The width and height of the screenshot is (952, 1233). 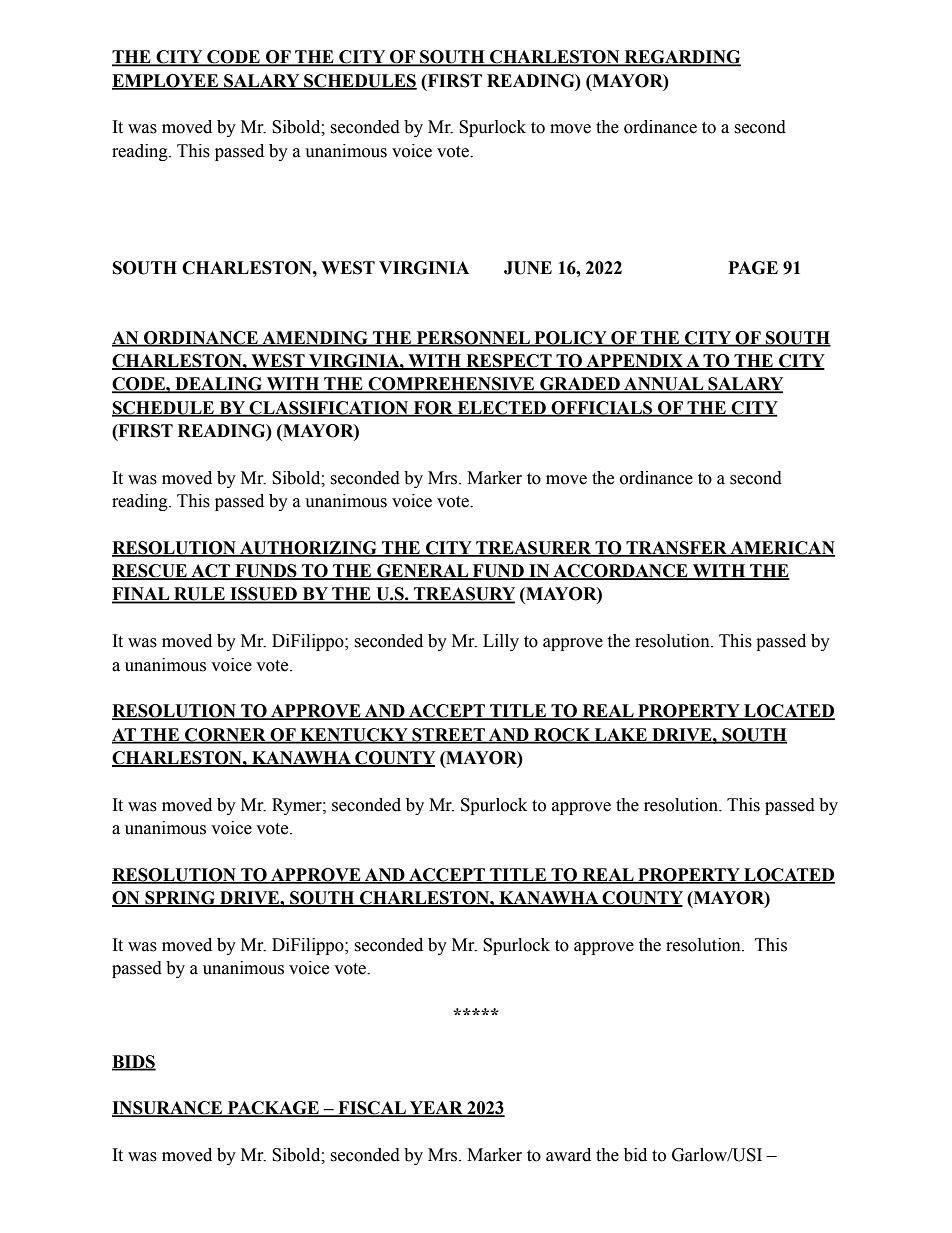 I want to click on award, so click(x=568, y=1155).
